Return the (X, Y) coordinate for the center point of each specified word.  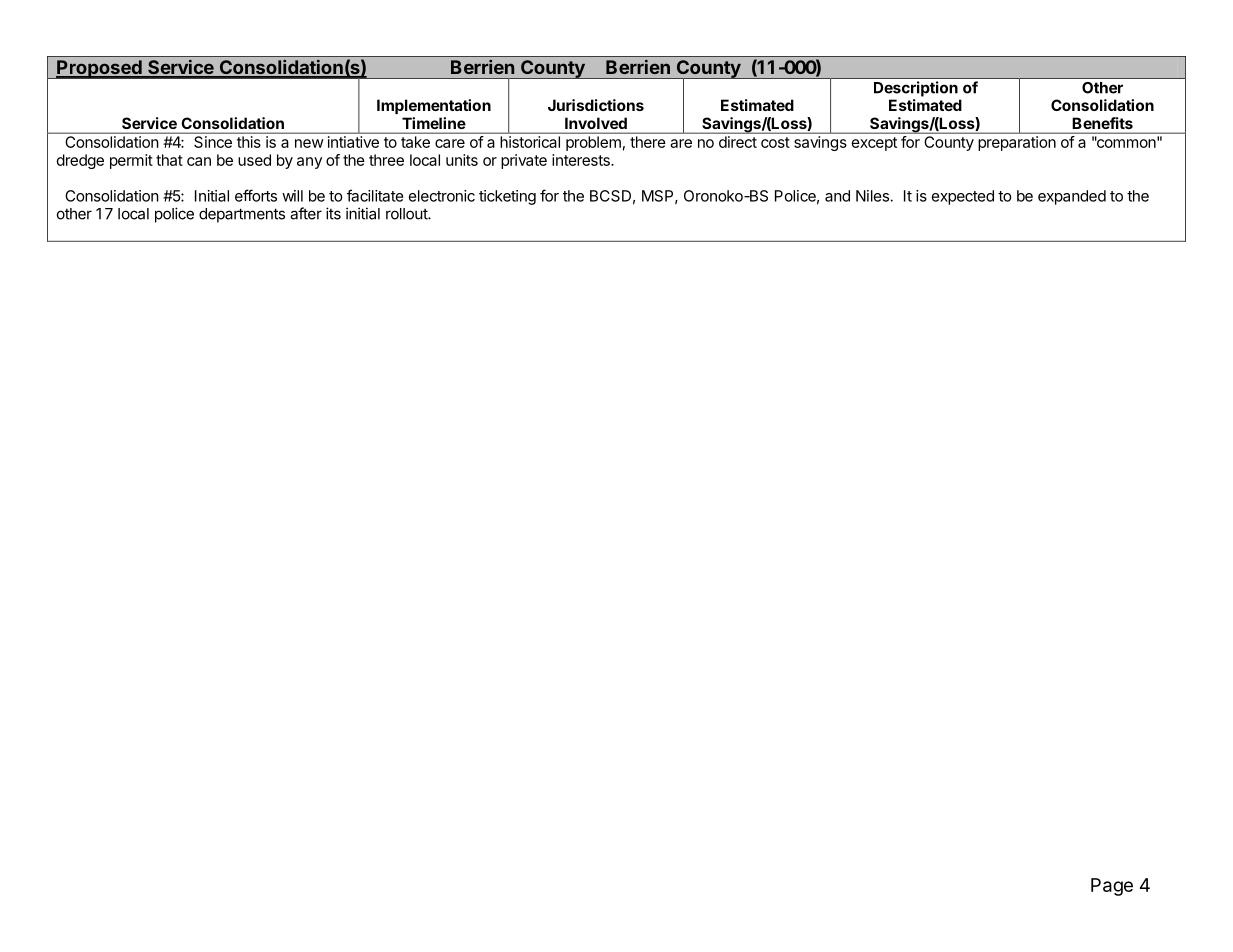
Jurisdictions (596, 105)
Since (213, 142)
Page (1112, 887)
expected (963, 197)
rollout (407, 214)
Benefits (1103, 123)
